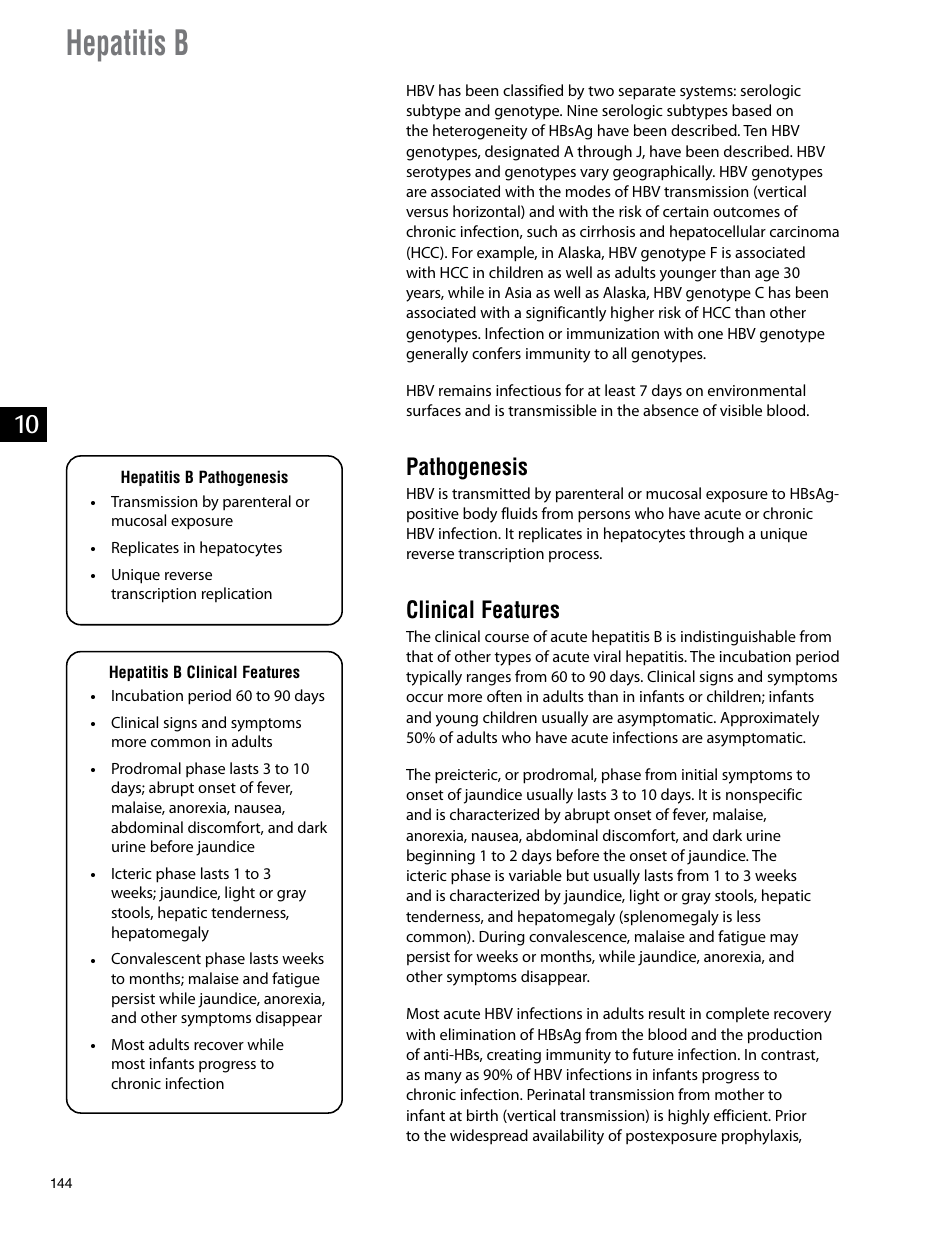 The width and height of the image is (952, 1233). Describe the element at coordinates (427, 213) in the image. I see `versus` at that location.
